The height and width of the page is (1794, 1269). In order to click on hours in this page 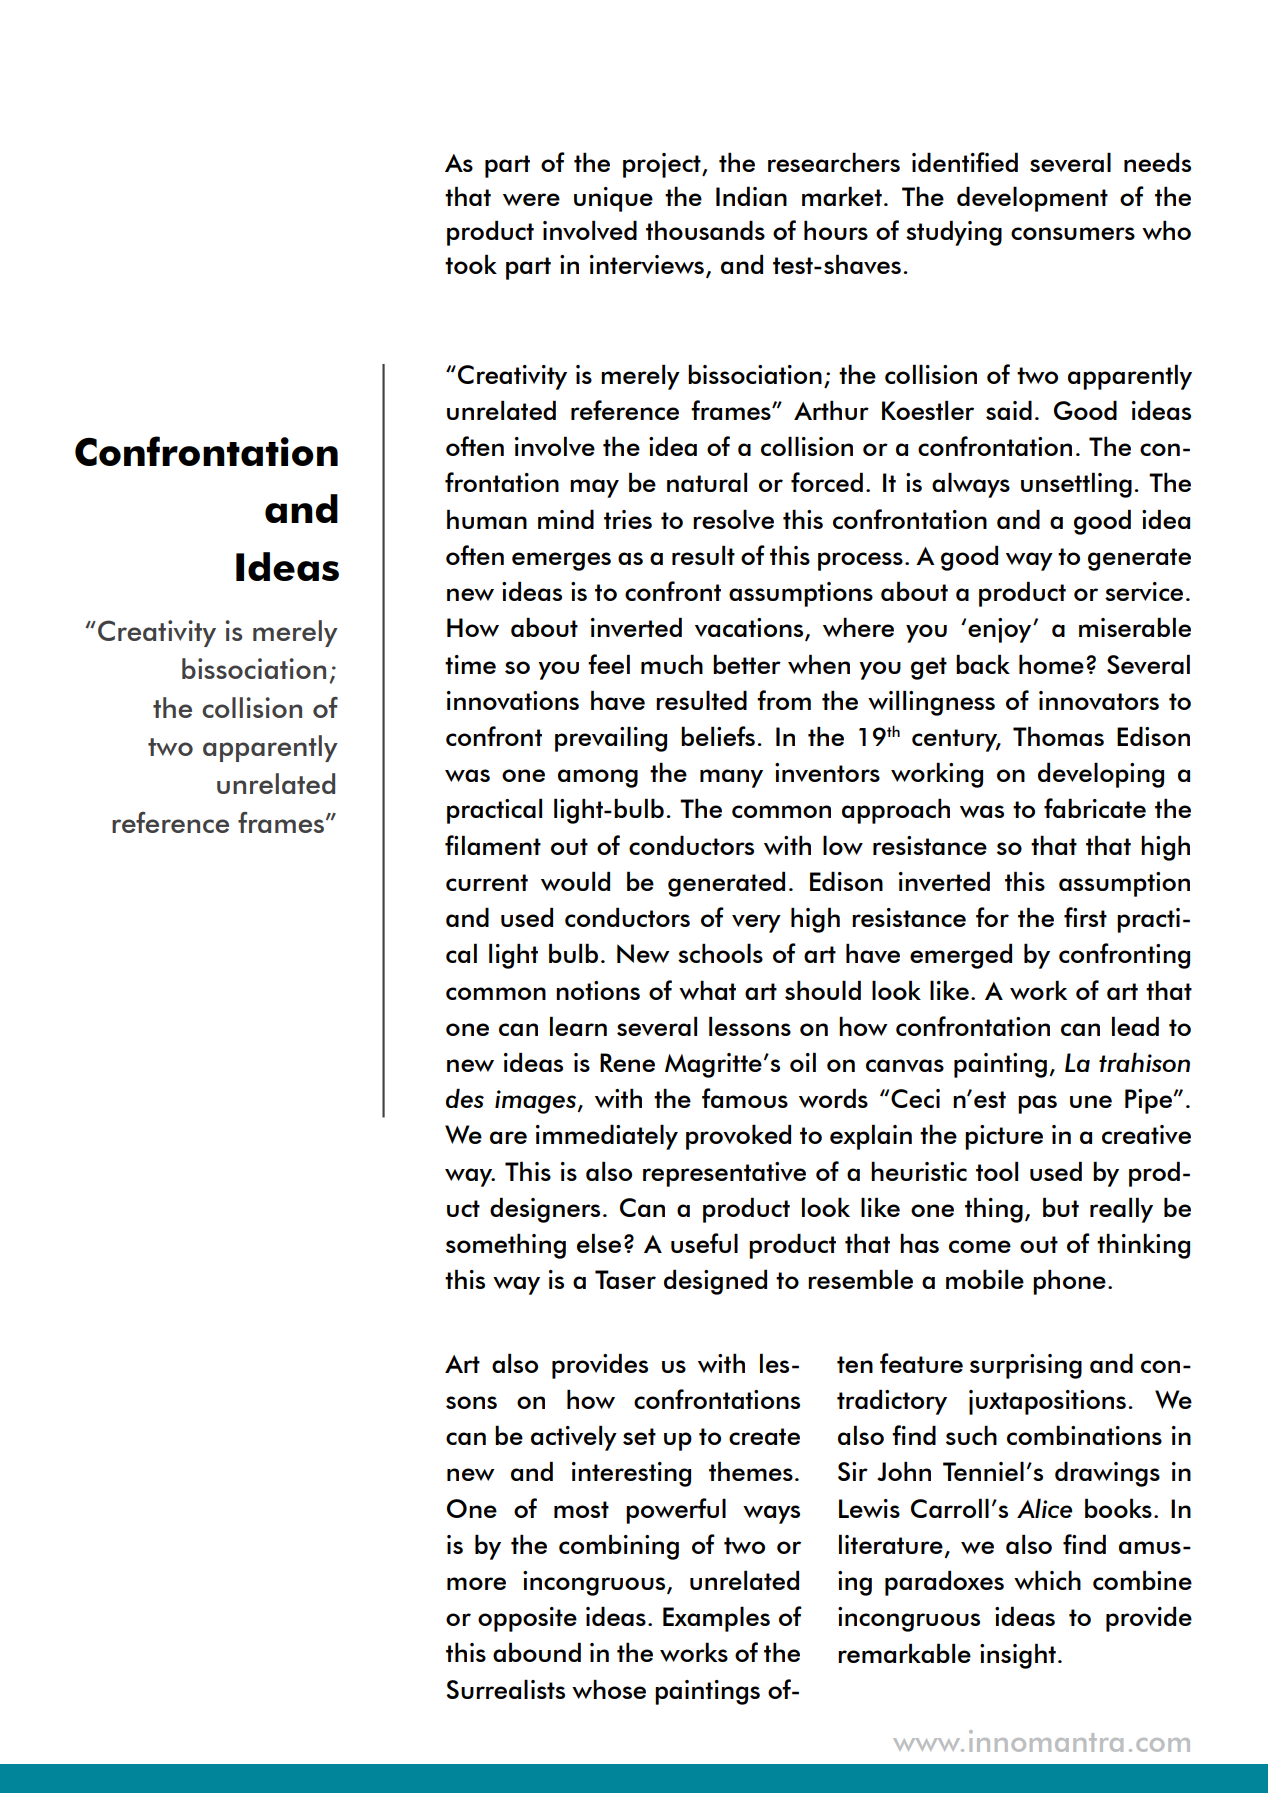, I will do `click(836, 230)`.
